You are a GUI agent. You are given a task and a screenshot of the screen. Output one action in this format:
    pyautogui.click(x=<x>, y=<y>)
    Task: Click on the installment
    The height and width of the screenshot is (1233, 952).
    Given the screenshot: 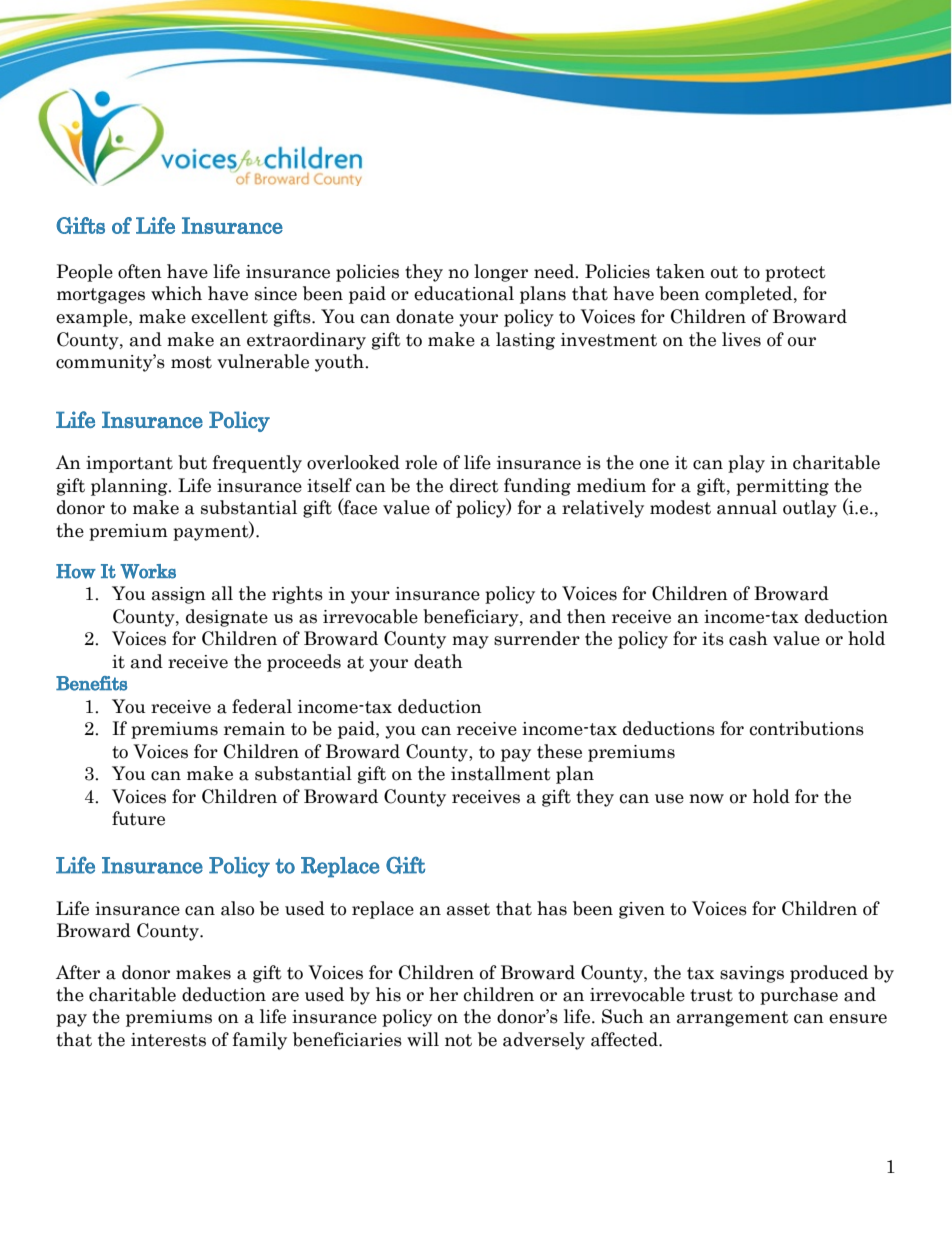 What is the action you would take?
    pyautogui.click(x=501, y=773)
